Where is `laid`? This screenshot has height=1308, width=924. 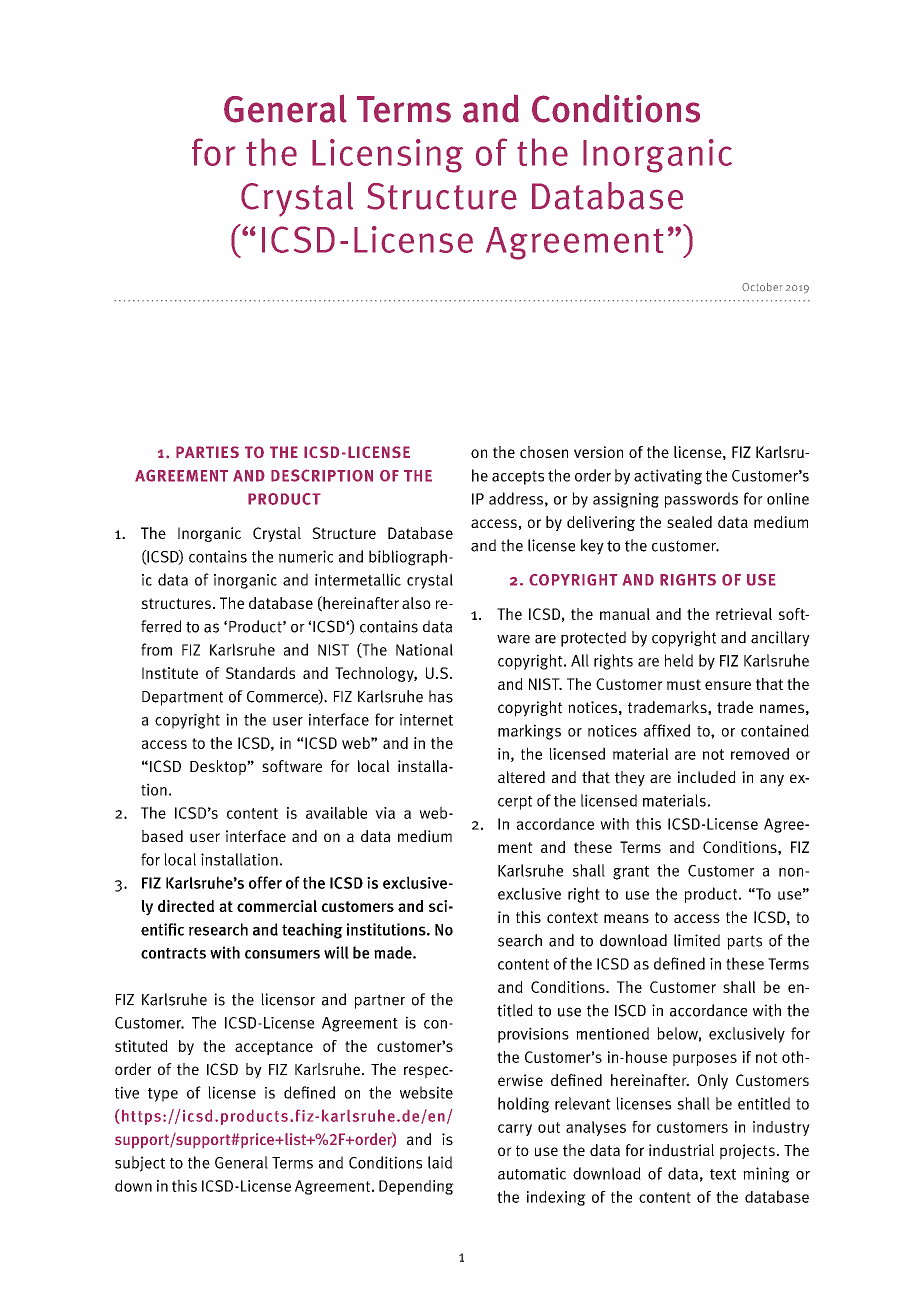 laid is located at coordinates (440, 1162).
